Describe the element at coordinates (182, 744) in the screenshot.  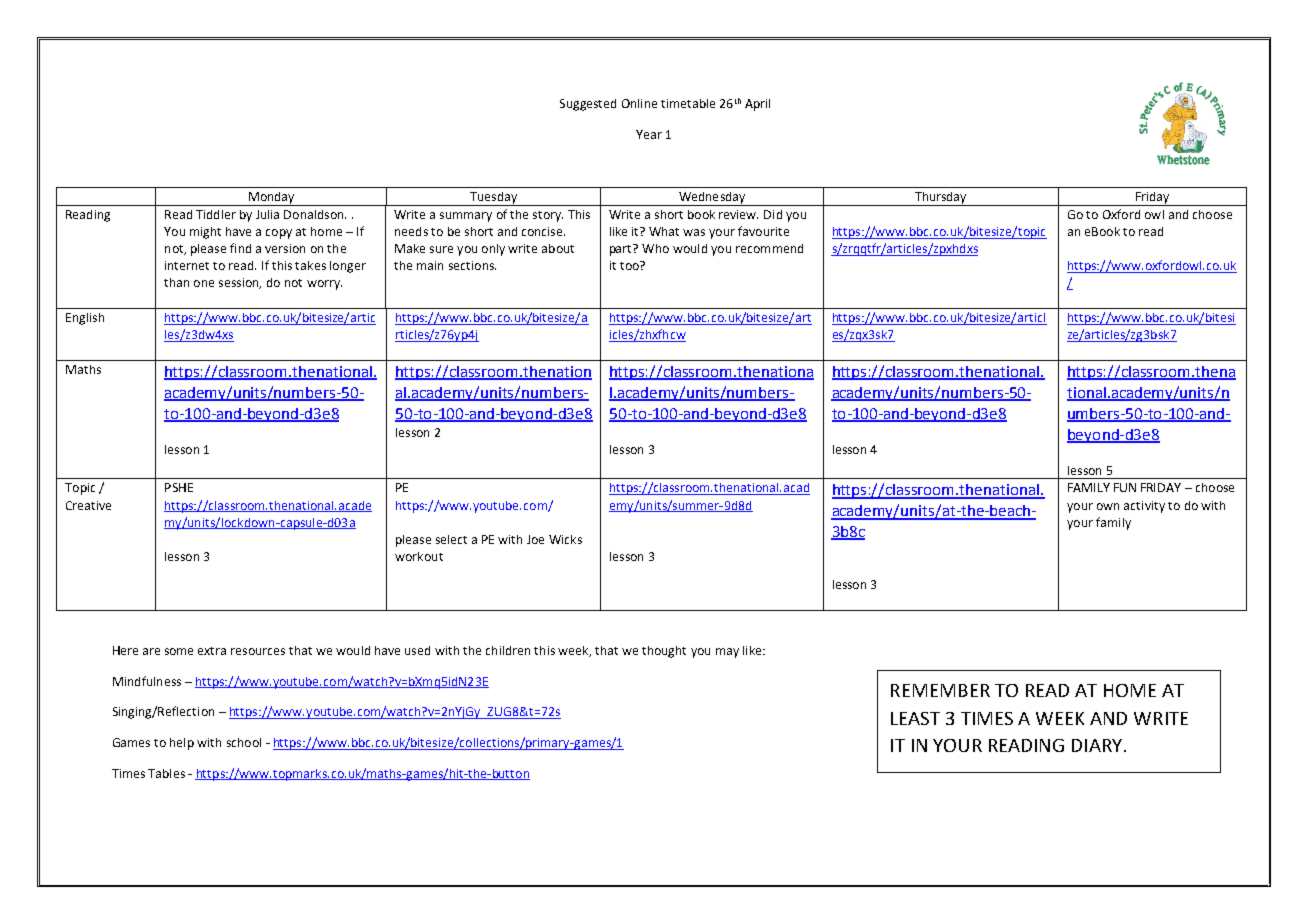
I see `help` at that location.
